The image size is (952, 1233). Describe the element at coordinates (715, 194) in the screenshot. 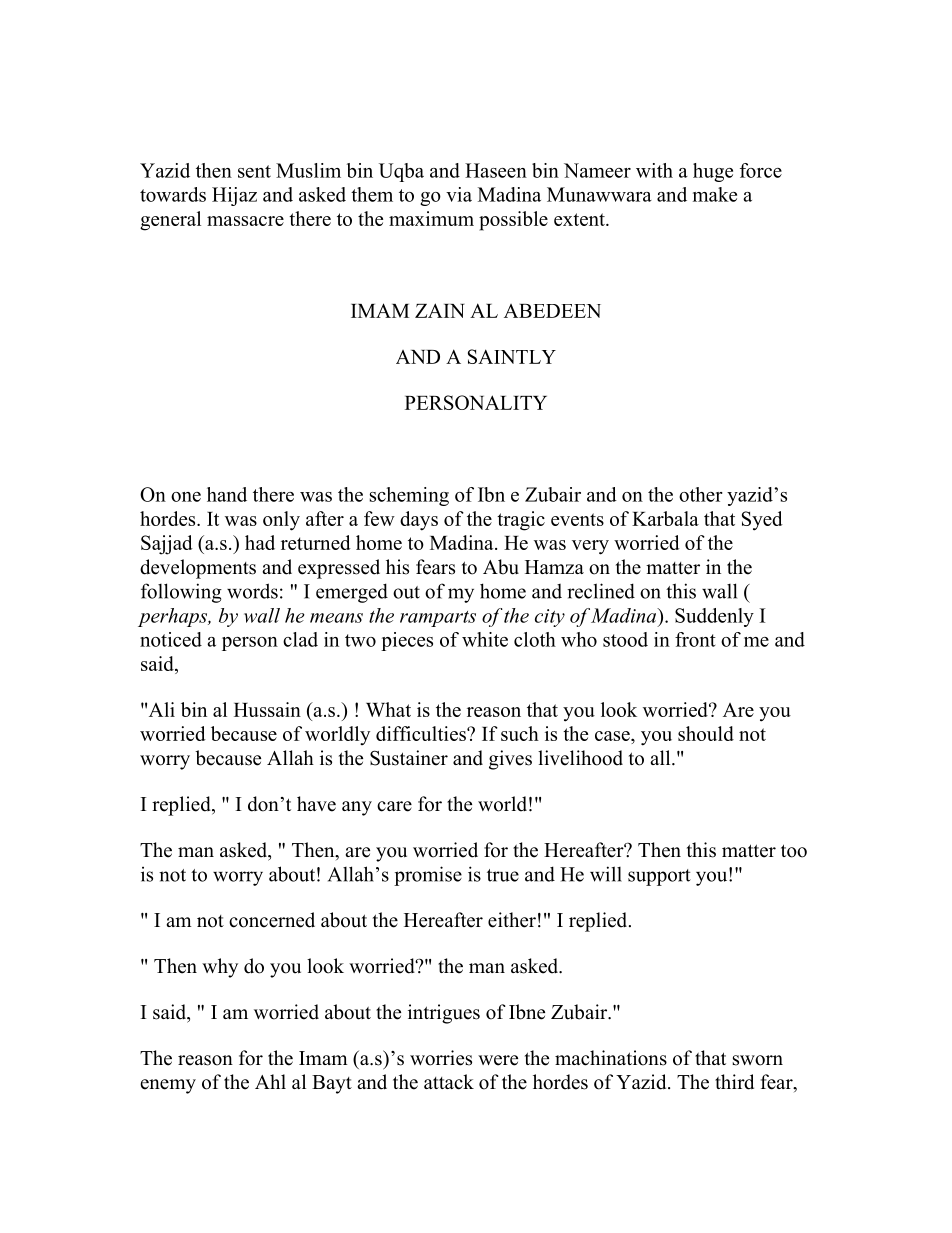

I see `make` at that location.
